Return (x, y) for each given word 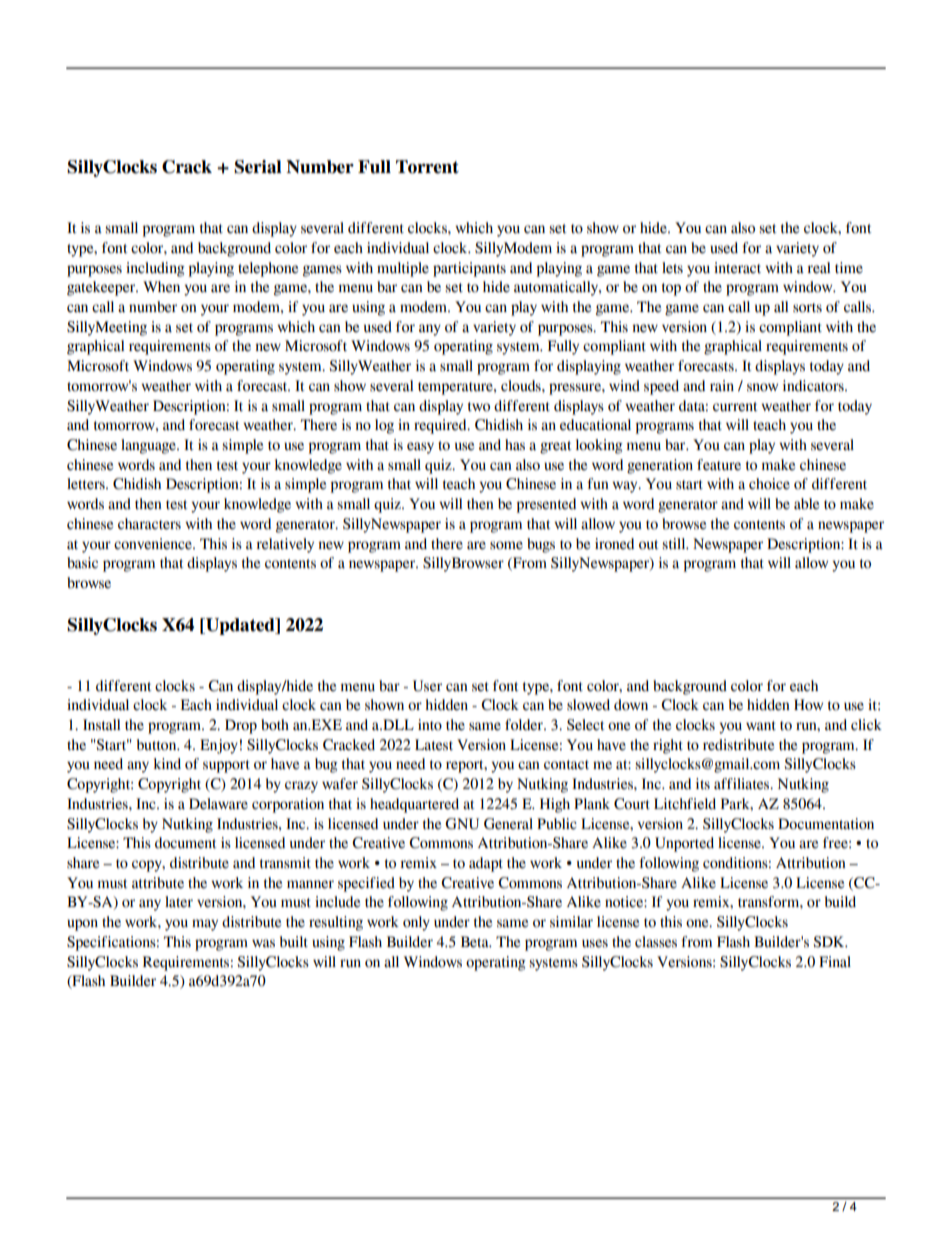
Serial (258, 167)
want (761, 726)
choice (769, 484)
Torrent (427, 167)
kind (167, 764)
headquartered (414, 805)
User (427, 686)
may (205, 925)
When (161, 287)
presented (546, 505)
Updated (240, 626)
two (479, 407)
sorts (807, 308)
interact (737, 268)
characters (149, 524)
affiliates (743, 784)
